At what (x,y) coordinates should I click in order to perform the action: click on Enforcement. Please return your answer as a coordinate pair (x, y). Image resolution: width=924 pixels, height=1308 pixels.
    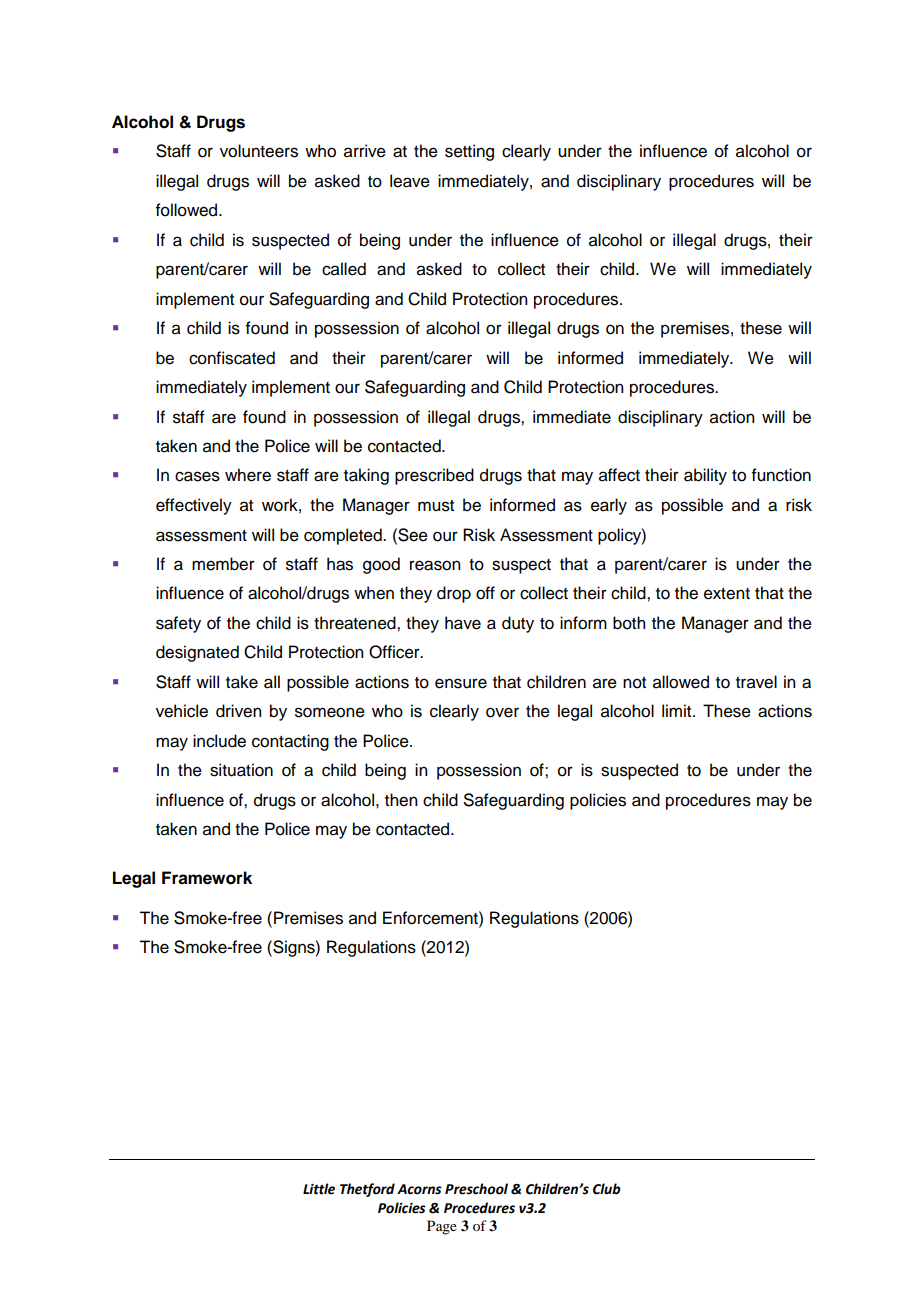
    Looking at the image, I should click on (431, 918).
